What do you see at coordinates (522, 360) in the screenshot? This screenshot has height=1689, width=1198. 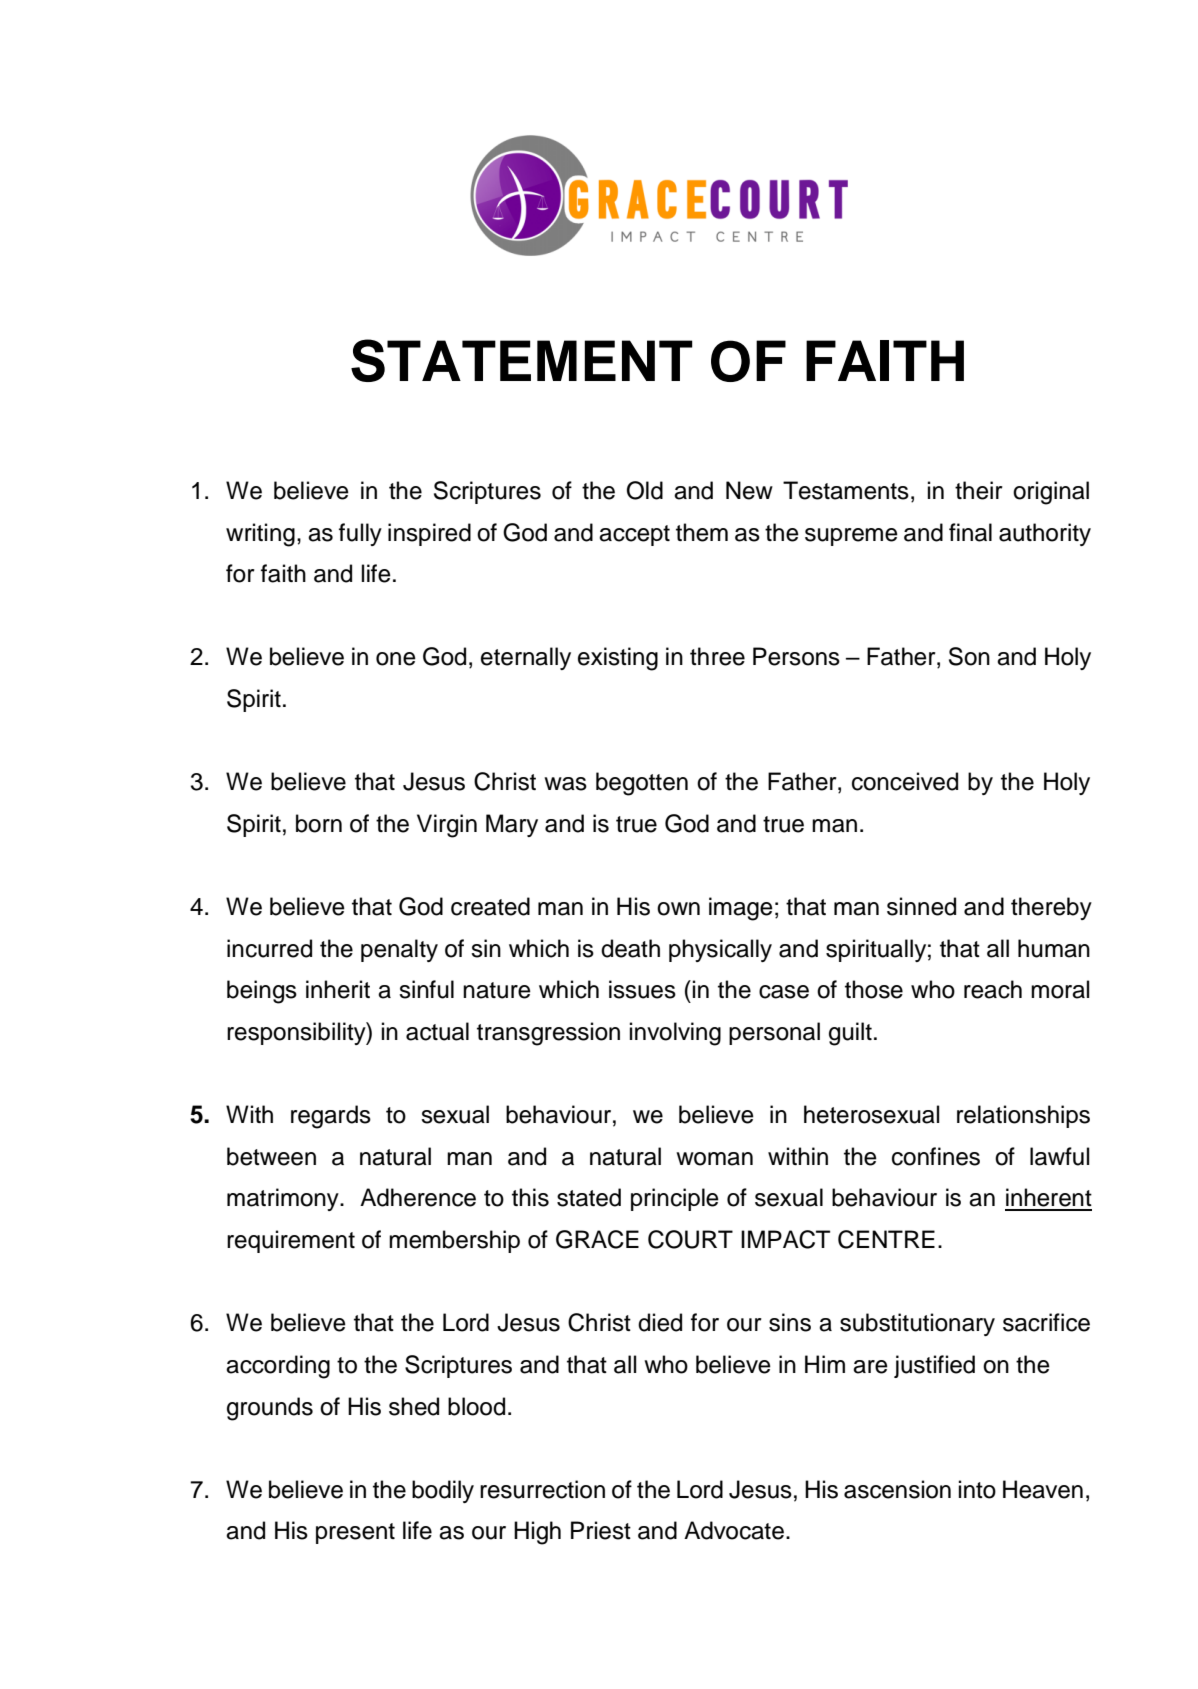 I see `STATEMENT` at bounding box center [522, 360].
